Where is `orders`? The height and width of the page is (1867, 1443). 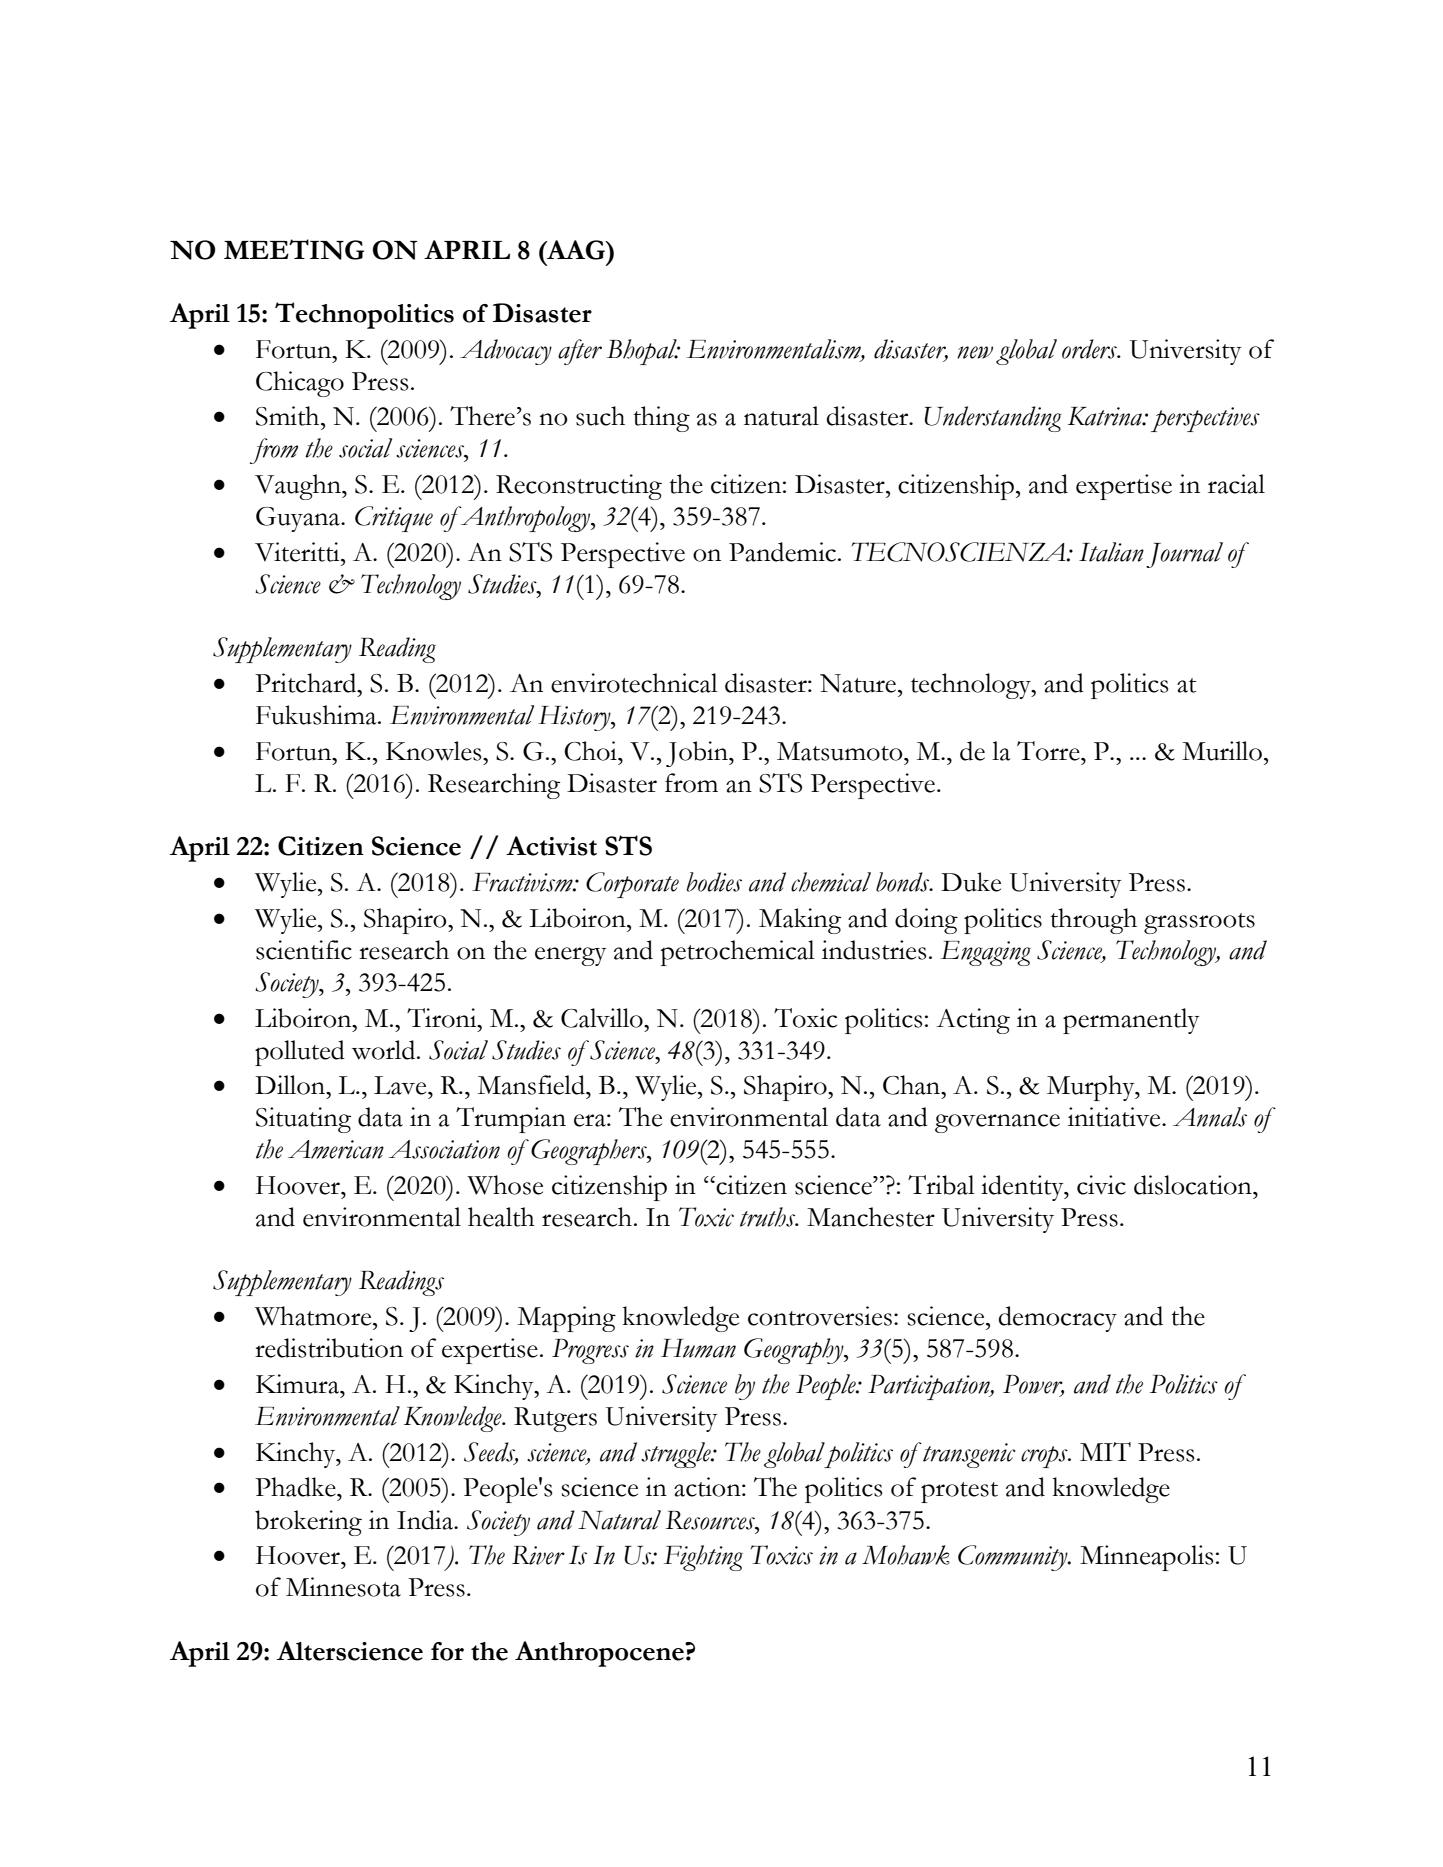
orders is located at coordinates (1090, 349).
